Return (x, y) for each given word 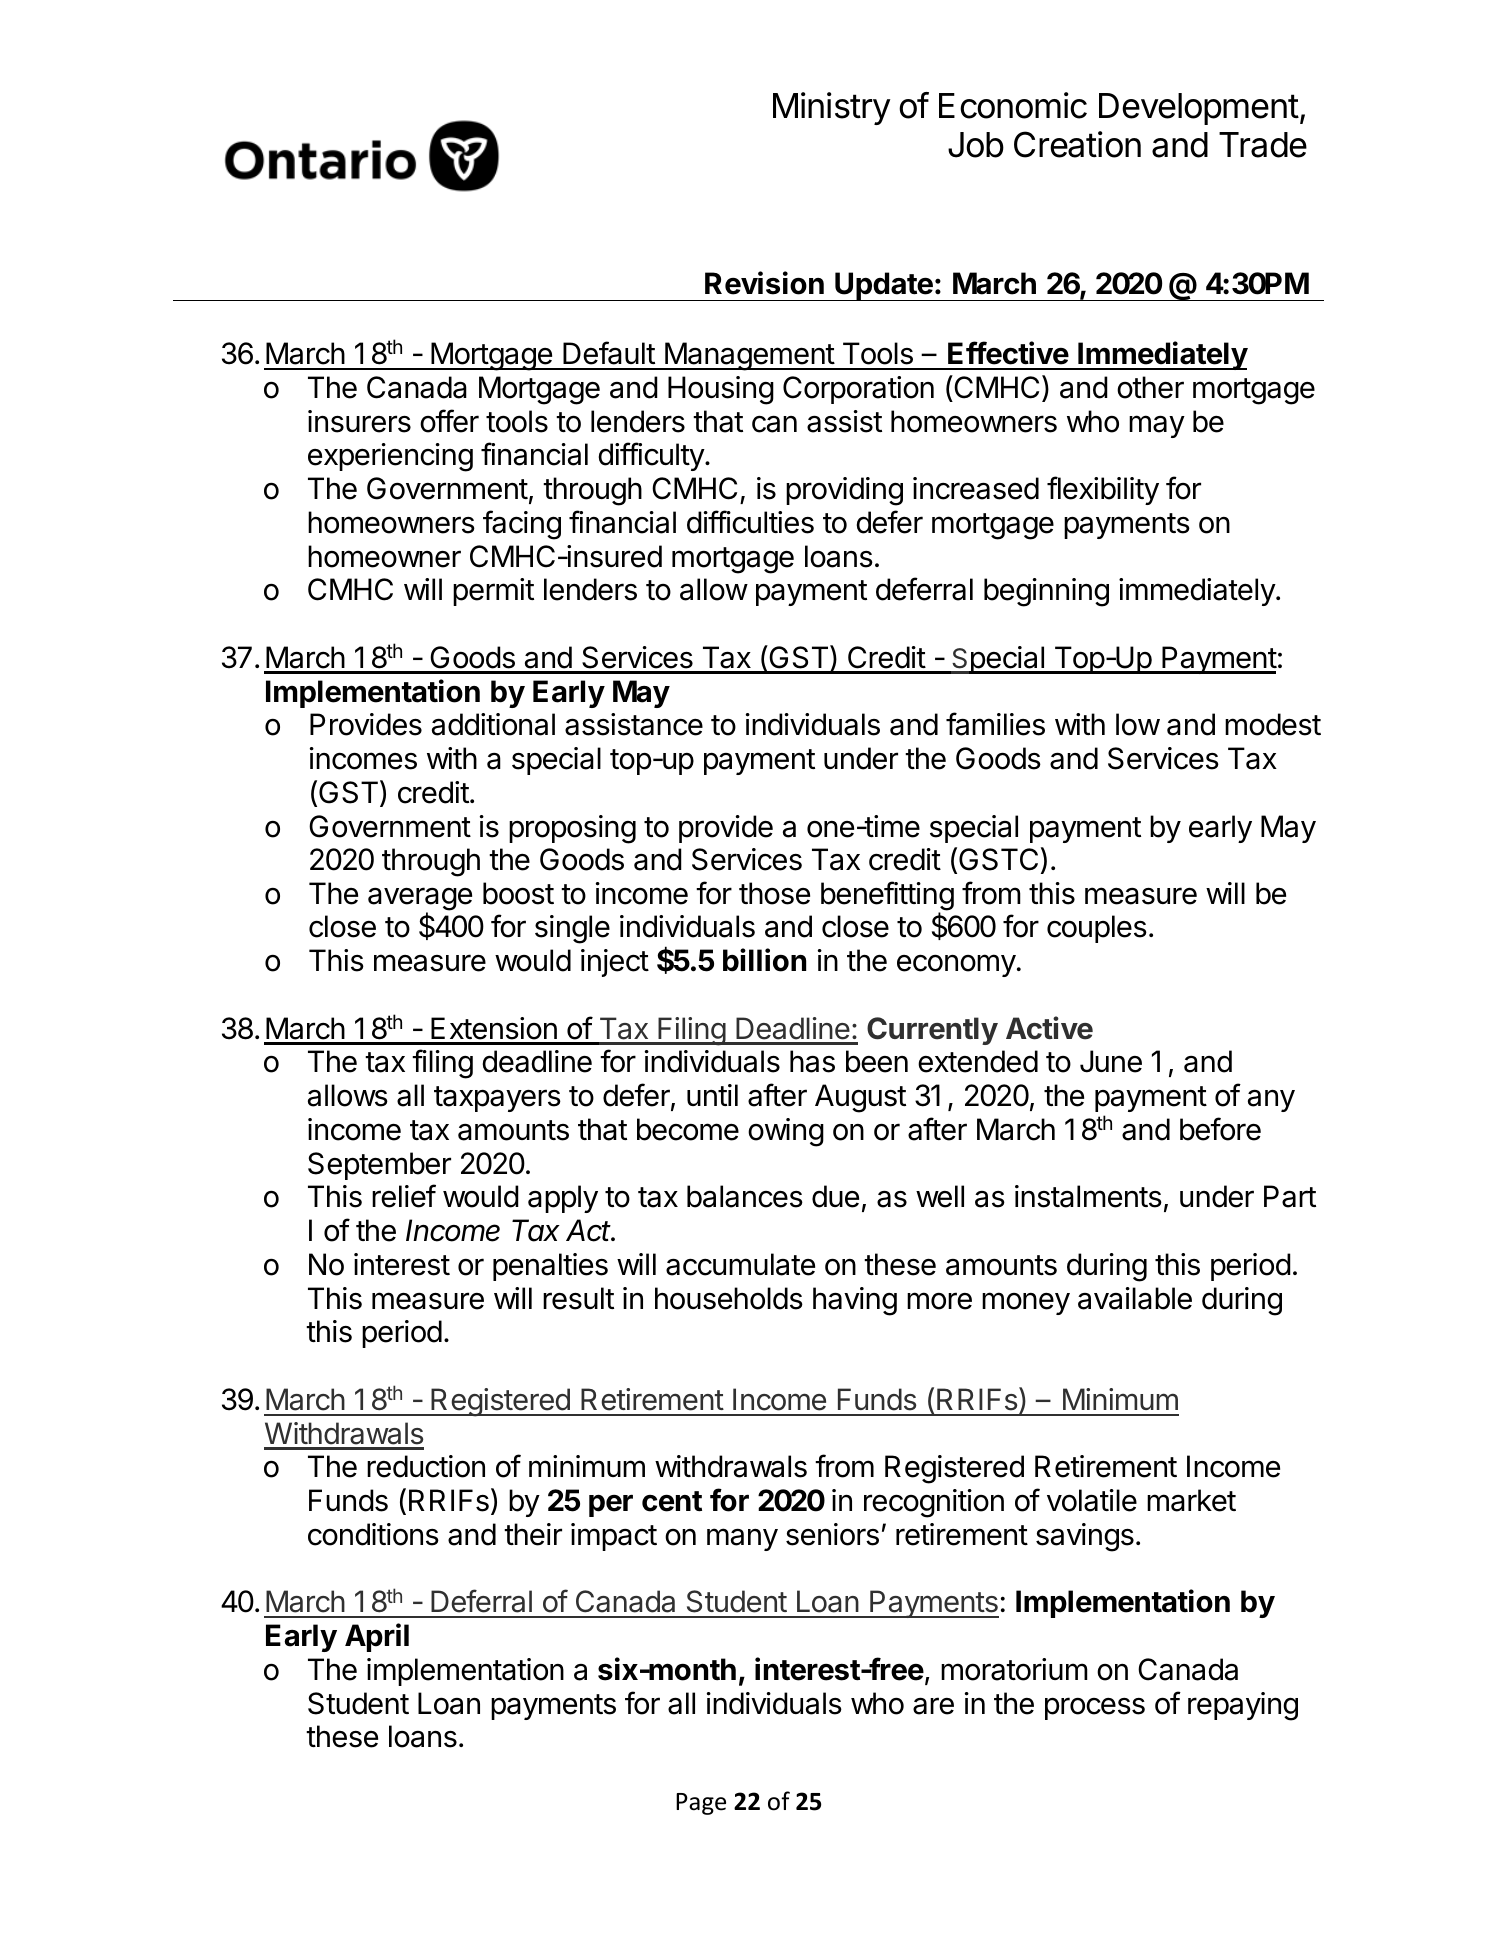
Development (1199, 109)
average (420, 900)
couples (1097, 929)
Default (609, 353)
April (377, 1637)
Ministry (832, 108)
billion (764, 960)
